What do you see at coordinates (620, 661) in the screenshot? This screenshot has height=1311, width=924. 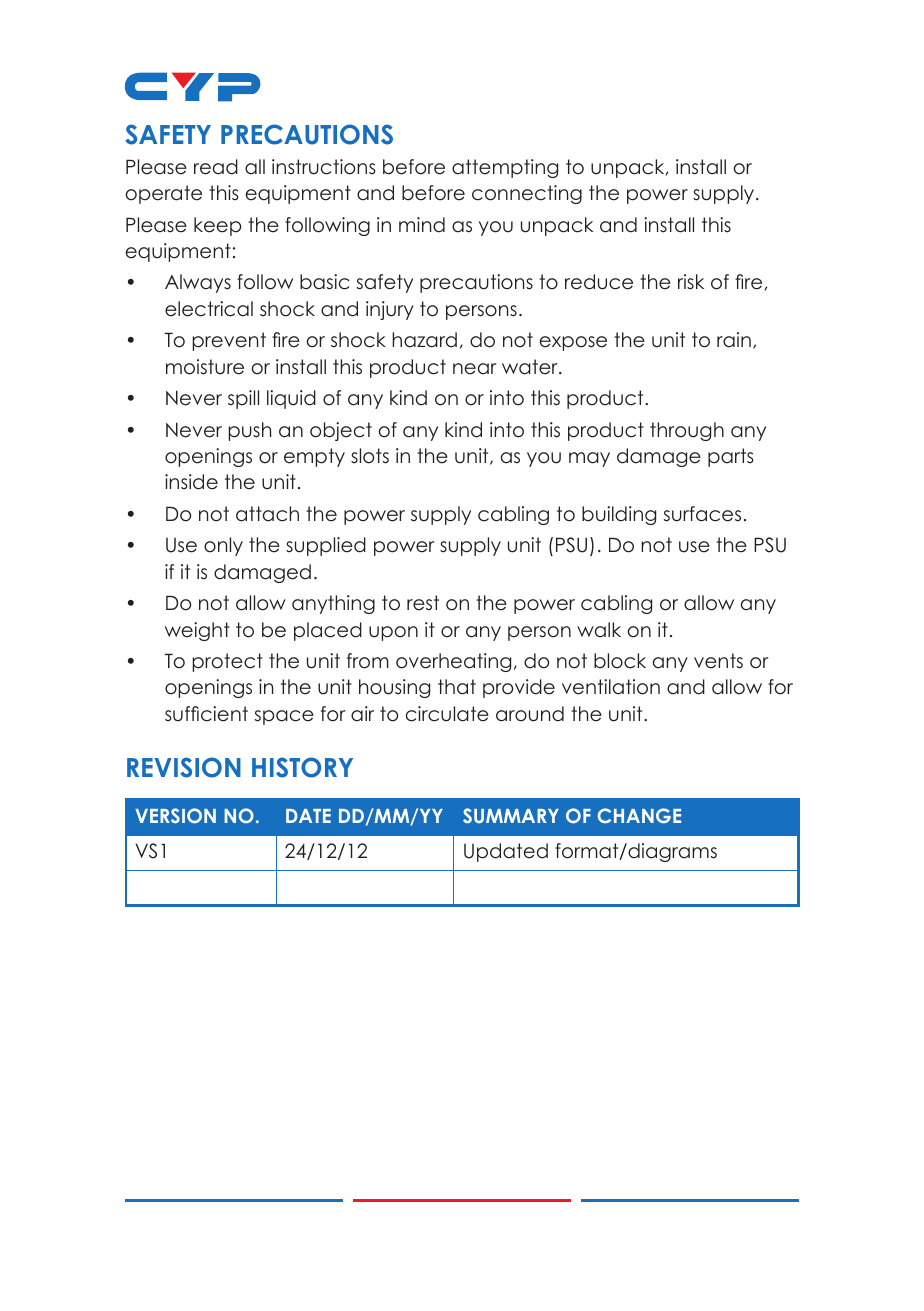 I see `block` at bounding box center [620, 661].
